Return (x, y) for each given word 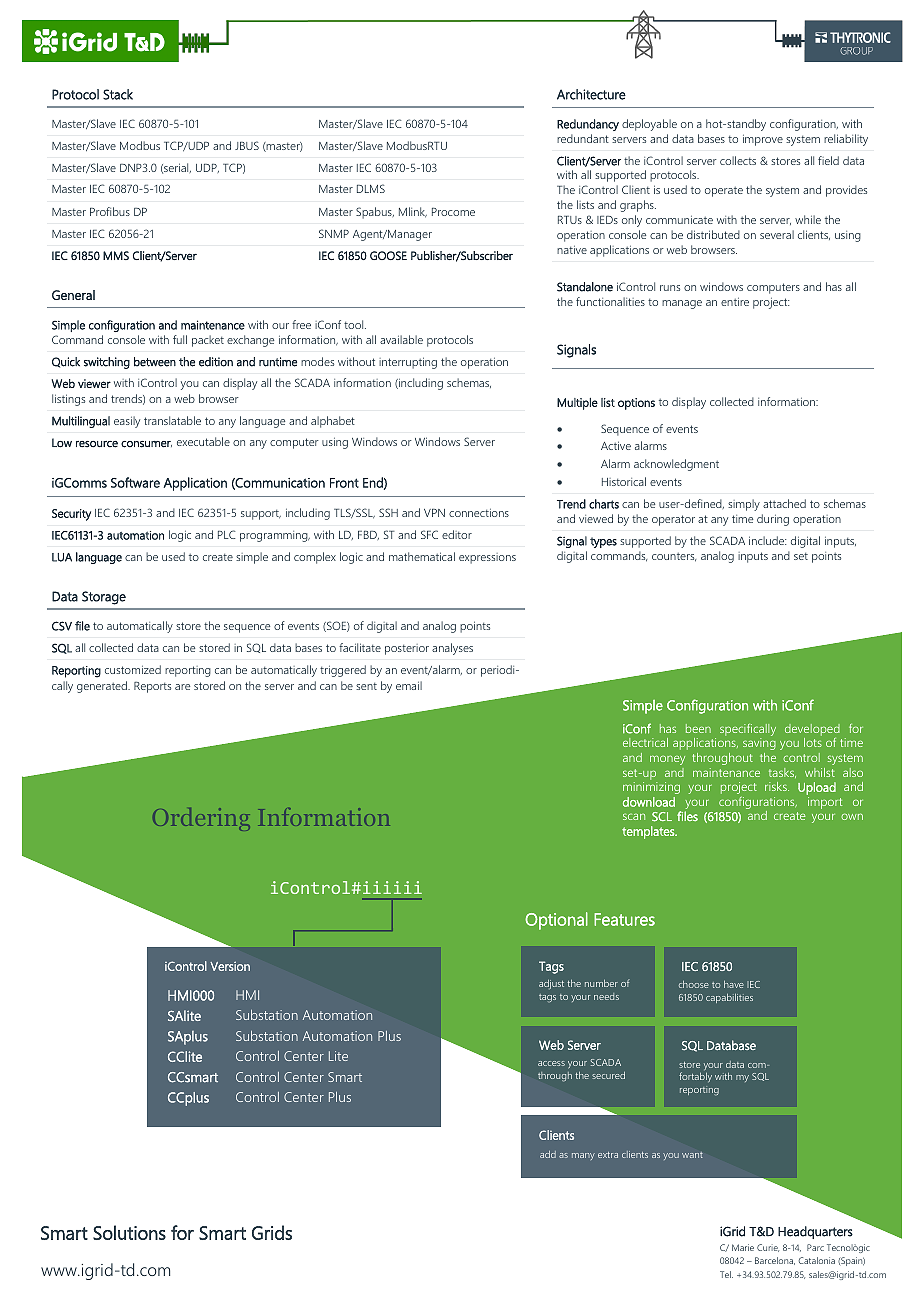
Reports (152, 687)
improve (763, 140)
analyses (452, 649)
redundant (583, 138)
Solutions (129, 1232)
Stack (118, 94)
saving (759, 744)
